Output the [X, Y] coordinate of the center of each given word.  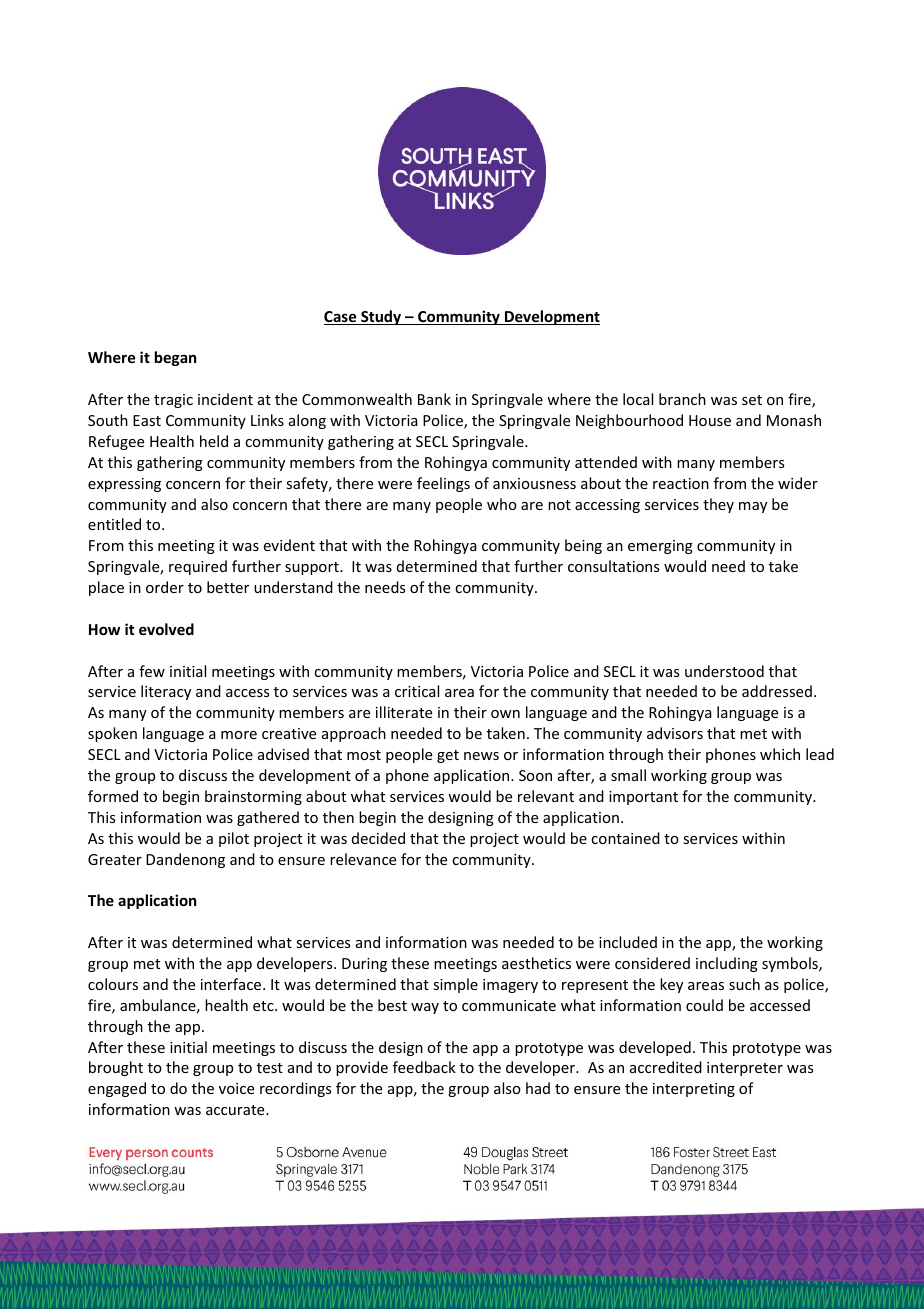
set [752, 400]
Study [381, 317]
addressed [777, 691]
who [502, 504]
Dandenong [185, 860]
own [505, 714]
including [727, 964]
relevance [363, 859]
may [753, 507]
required [198, 567]
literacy [166, 692]
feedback [424, 1067]
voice [236, 1088]
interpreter [745, 1069]
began [175, 358]
